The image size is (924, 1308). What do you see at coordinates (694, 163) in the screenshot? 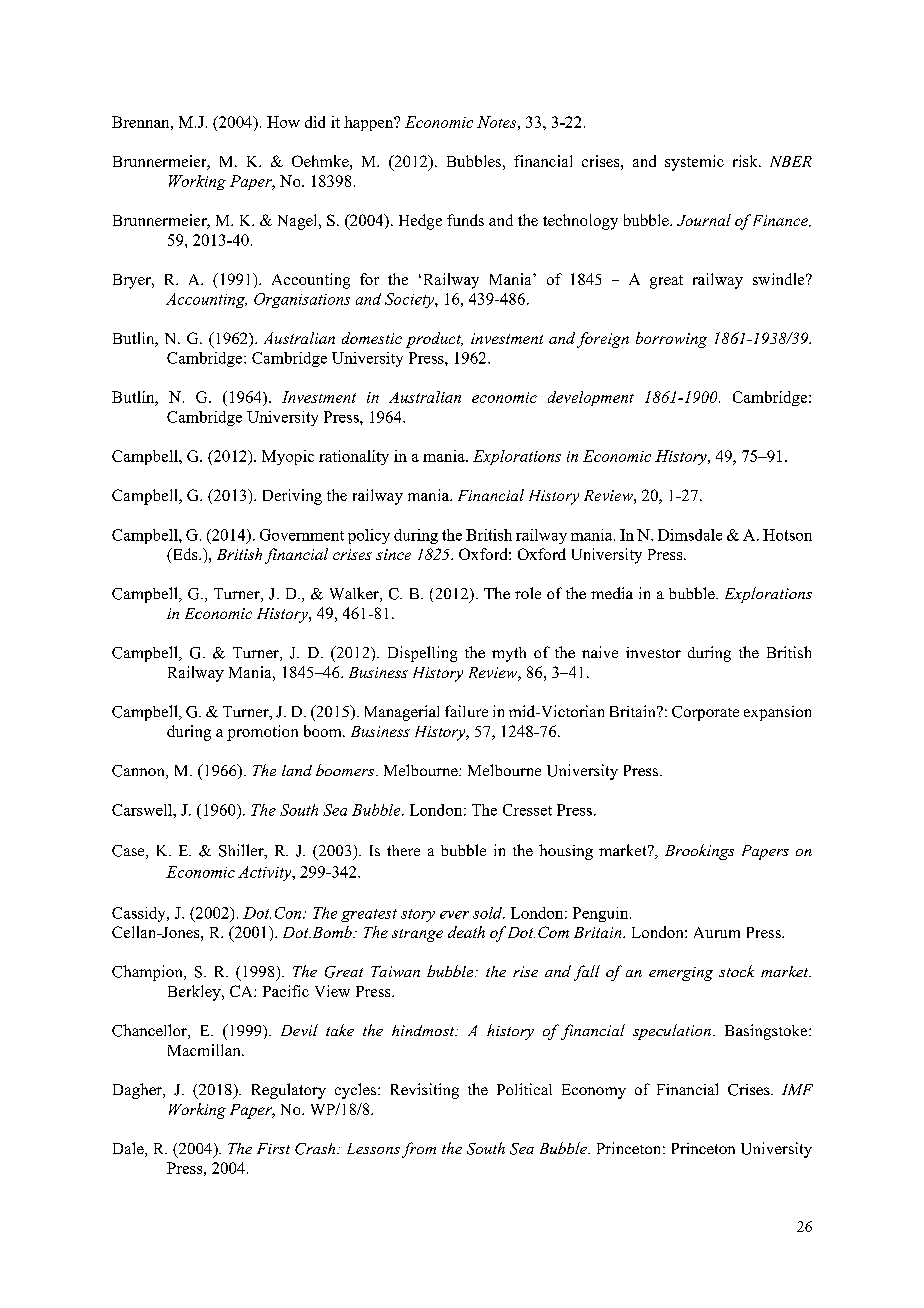
I see `systemic` at bounding box center [694, 163].
